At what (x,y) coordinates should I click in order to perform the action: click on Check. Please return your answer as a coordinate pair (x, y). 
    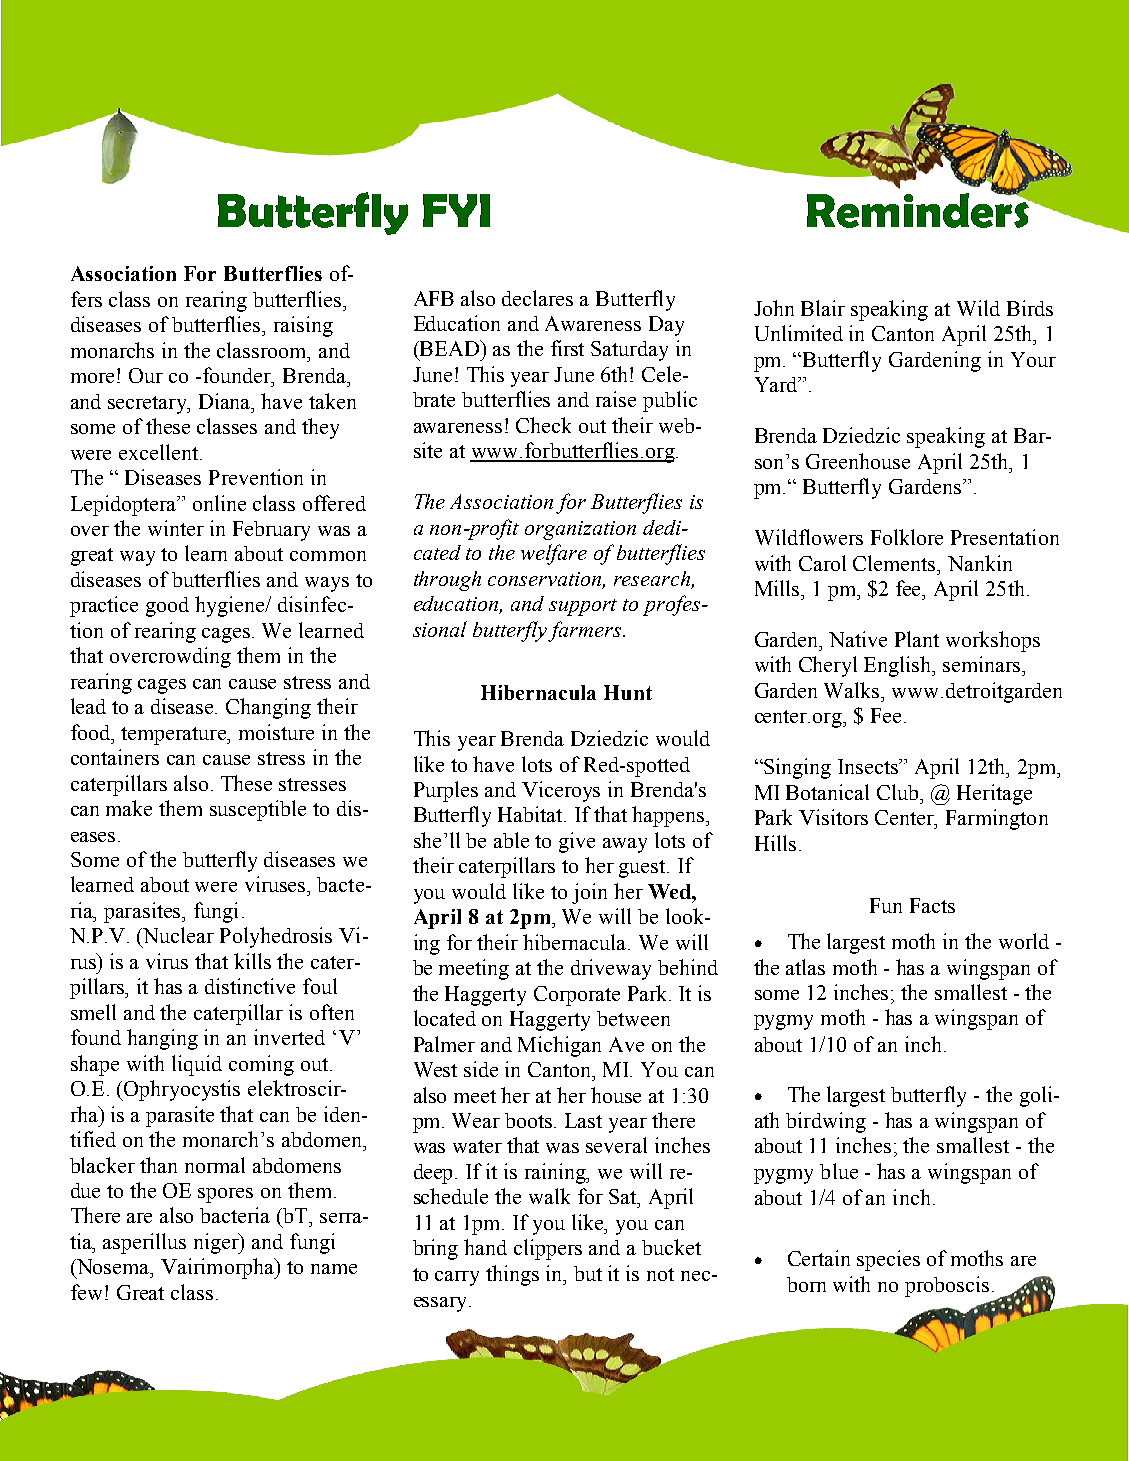
    Looking at the image, I should click on (543, 425).
